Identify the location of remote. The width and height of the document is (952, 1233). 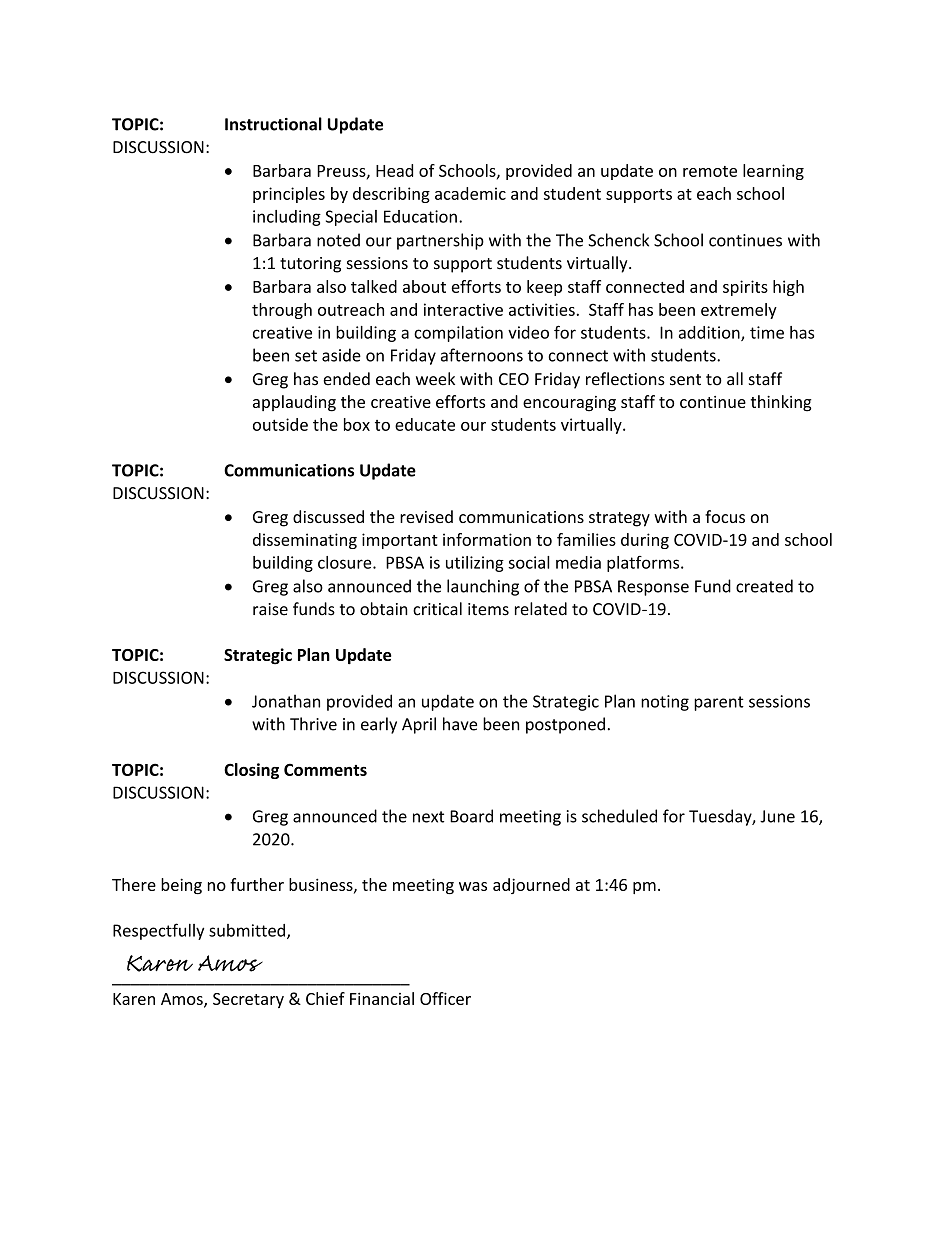
(710, 171).
